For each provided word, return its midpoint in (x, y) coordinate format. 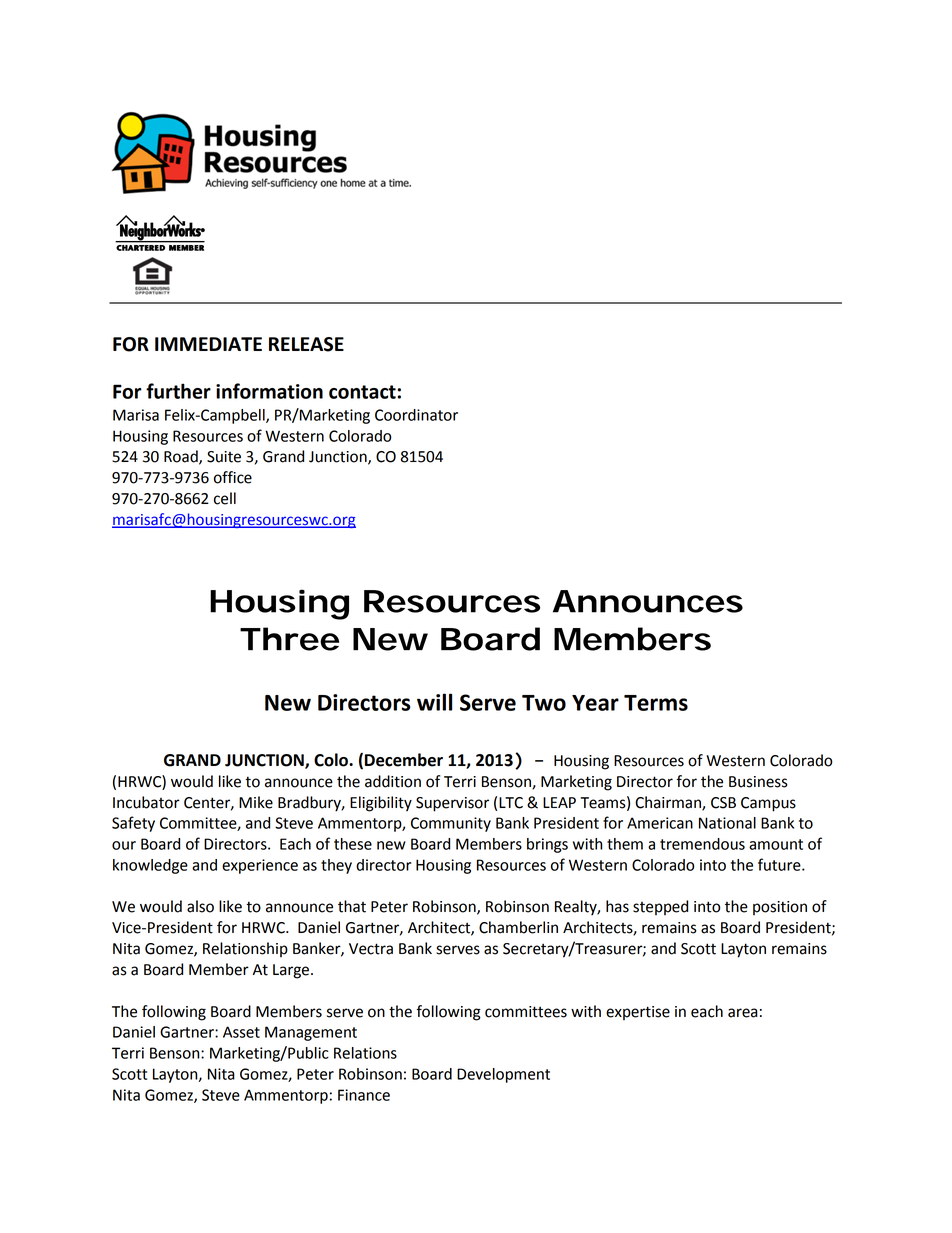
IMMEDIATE (208, 344)
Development (503, 1075)
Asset (241, 1032)
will (434, 702)
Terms (656, 703)
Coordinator (416, 415)
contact (363, 392)
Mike (256, 802)
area (743, 1013)
